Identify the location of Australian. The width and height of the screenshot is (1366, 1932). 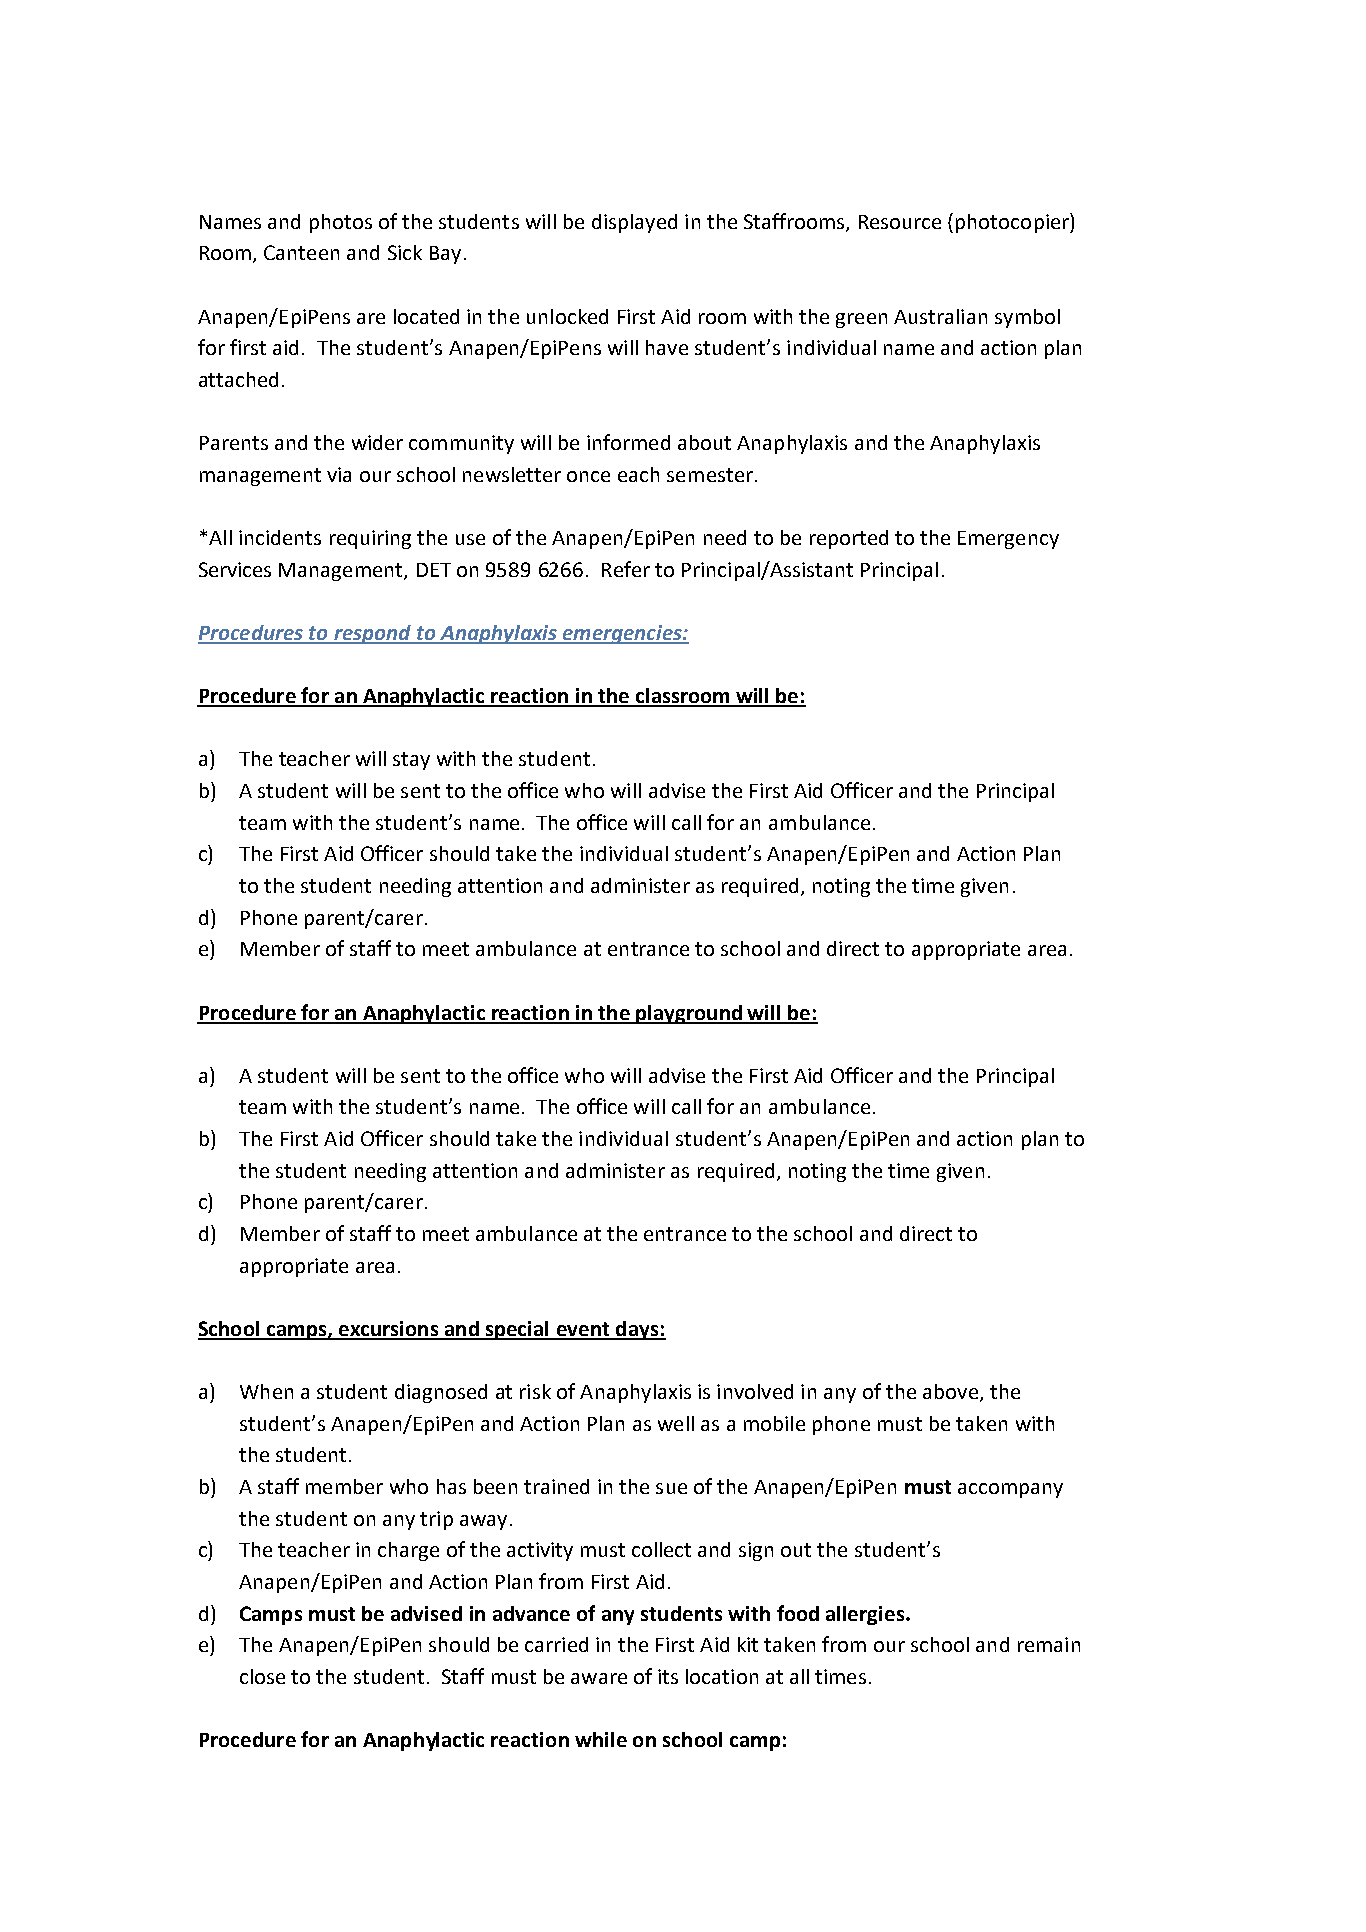
(940, 316).
